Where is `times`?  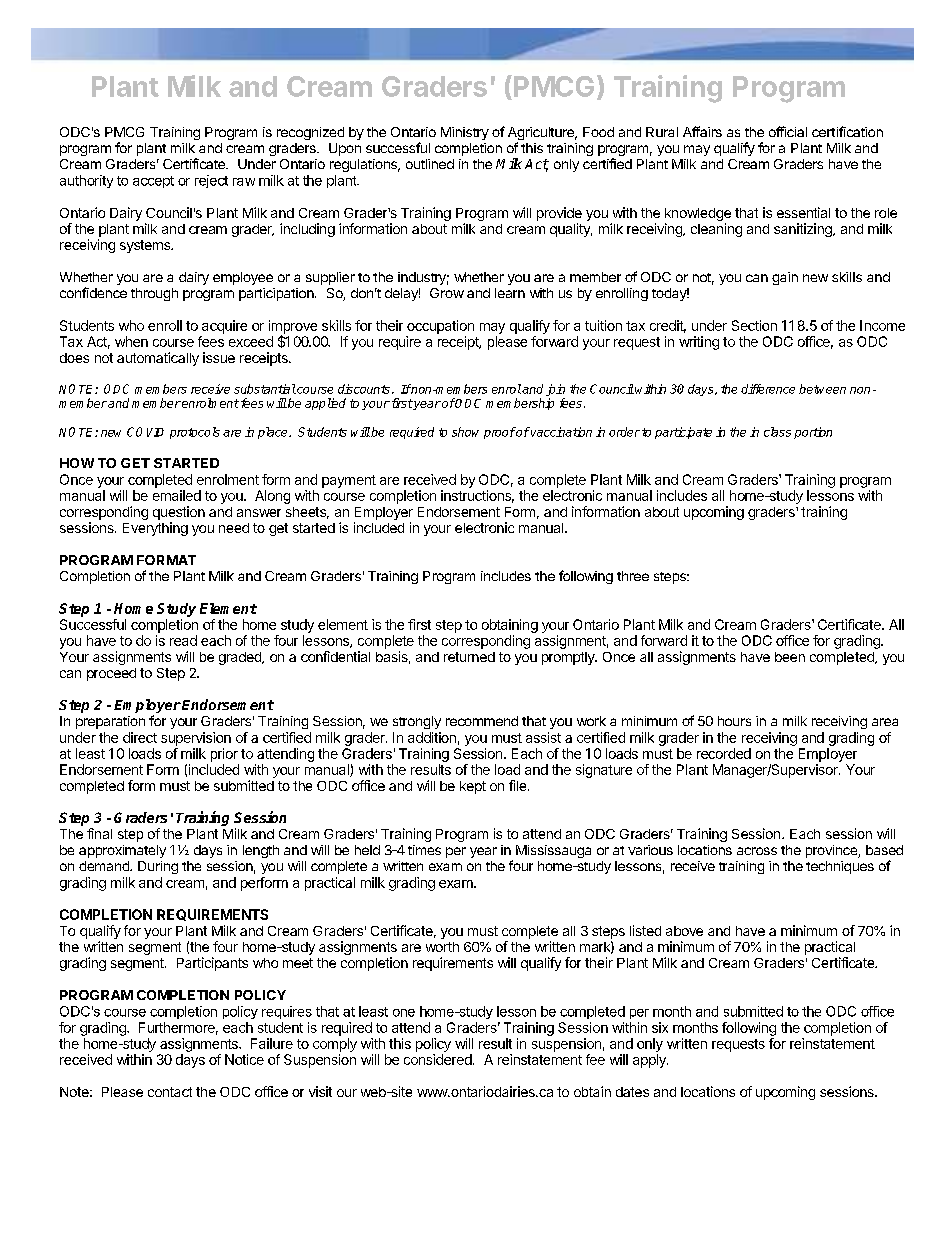 times is located at coordinates (424, 850).
